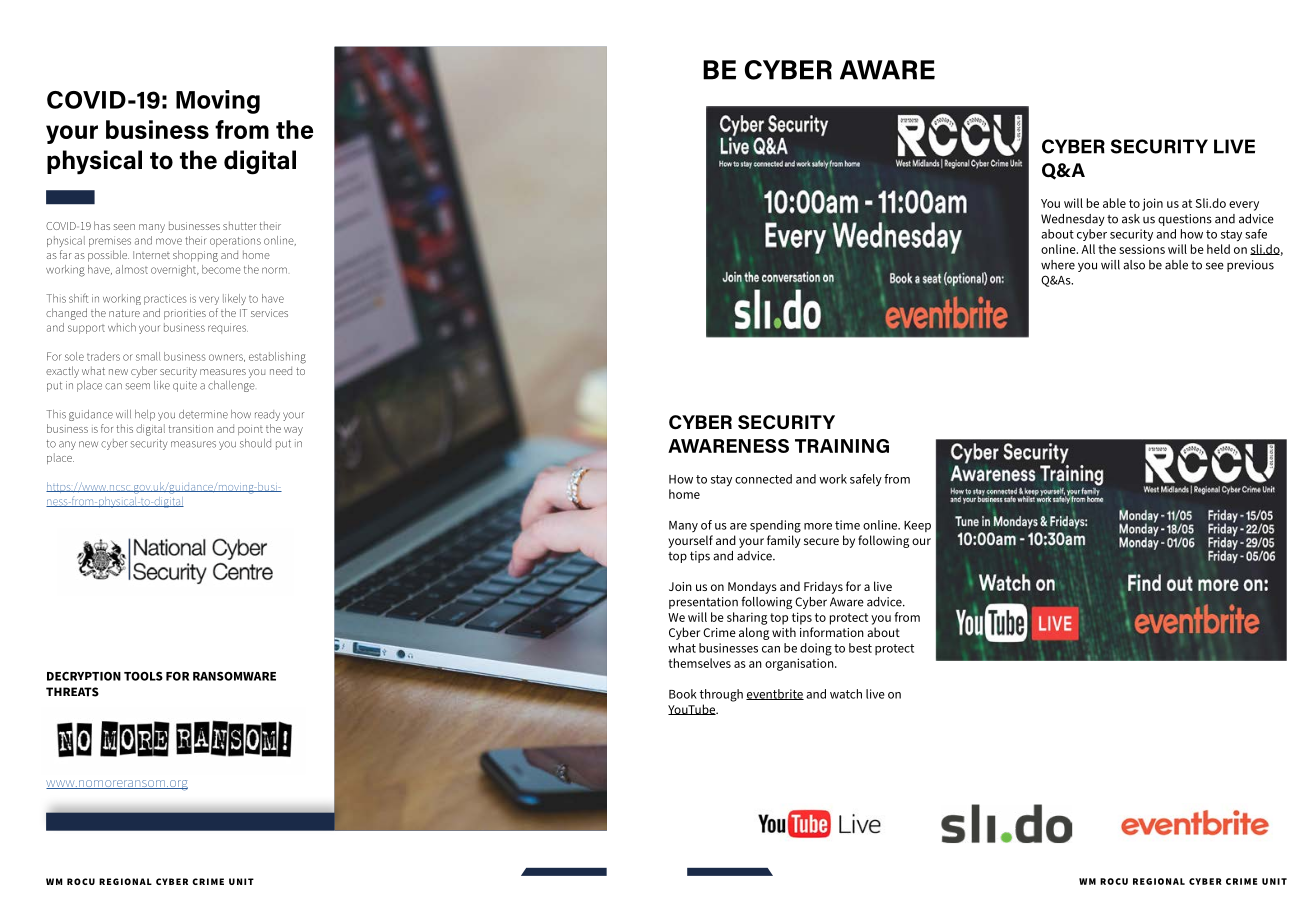 The width and height of the page is (1307, 924). Describe the element at coordinates (703, 603) in the page. I see `presentation` at that location.
